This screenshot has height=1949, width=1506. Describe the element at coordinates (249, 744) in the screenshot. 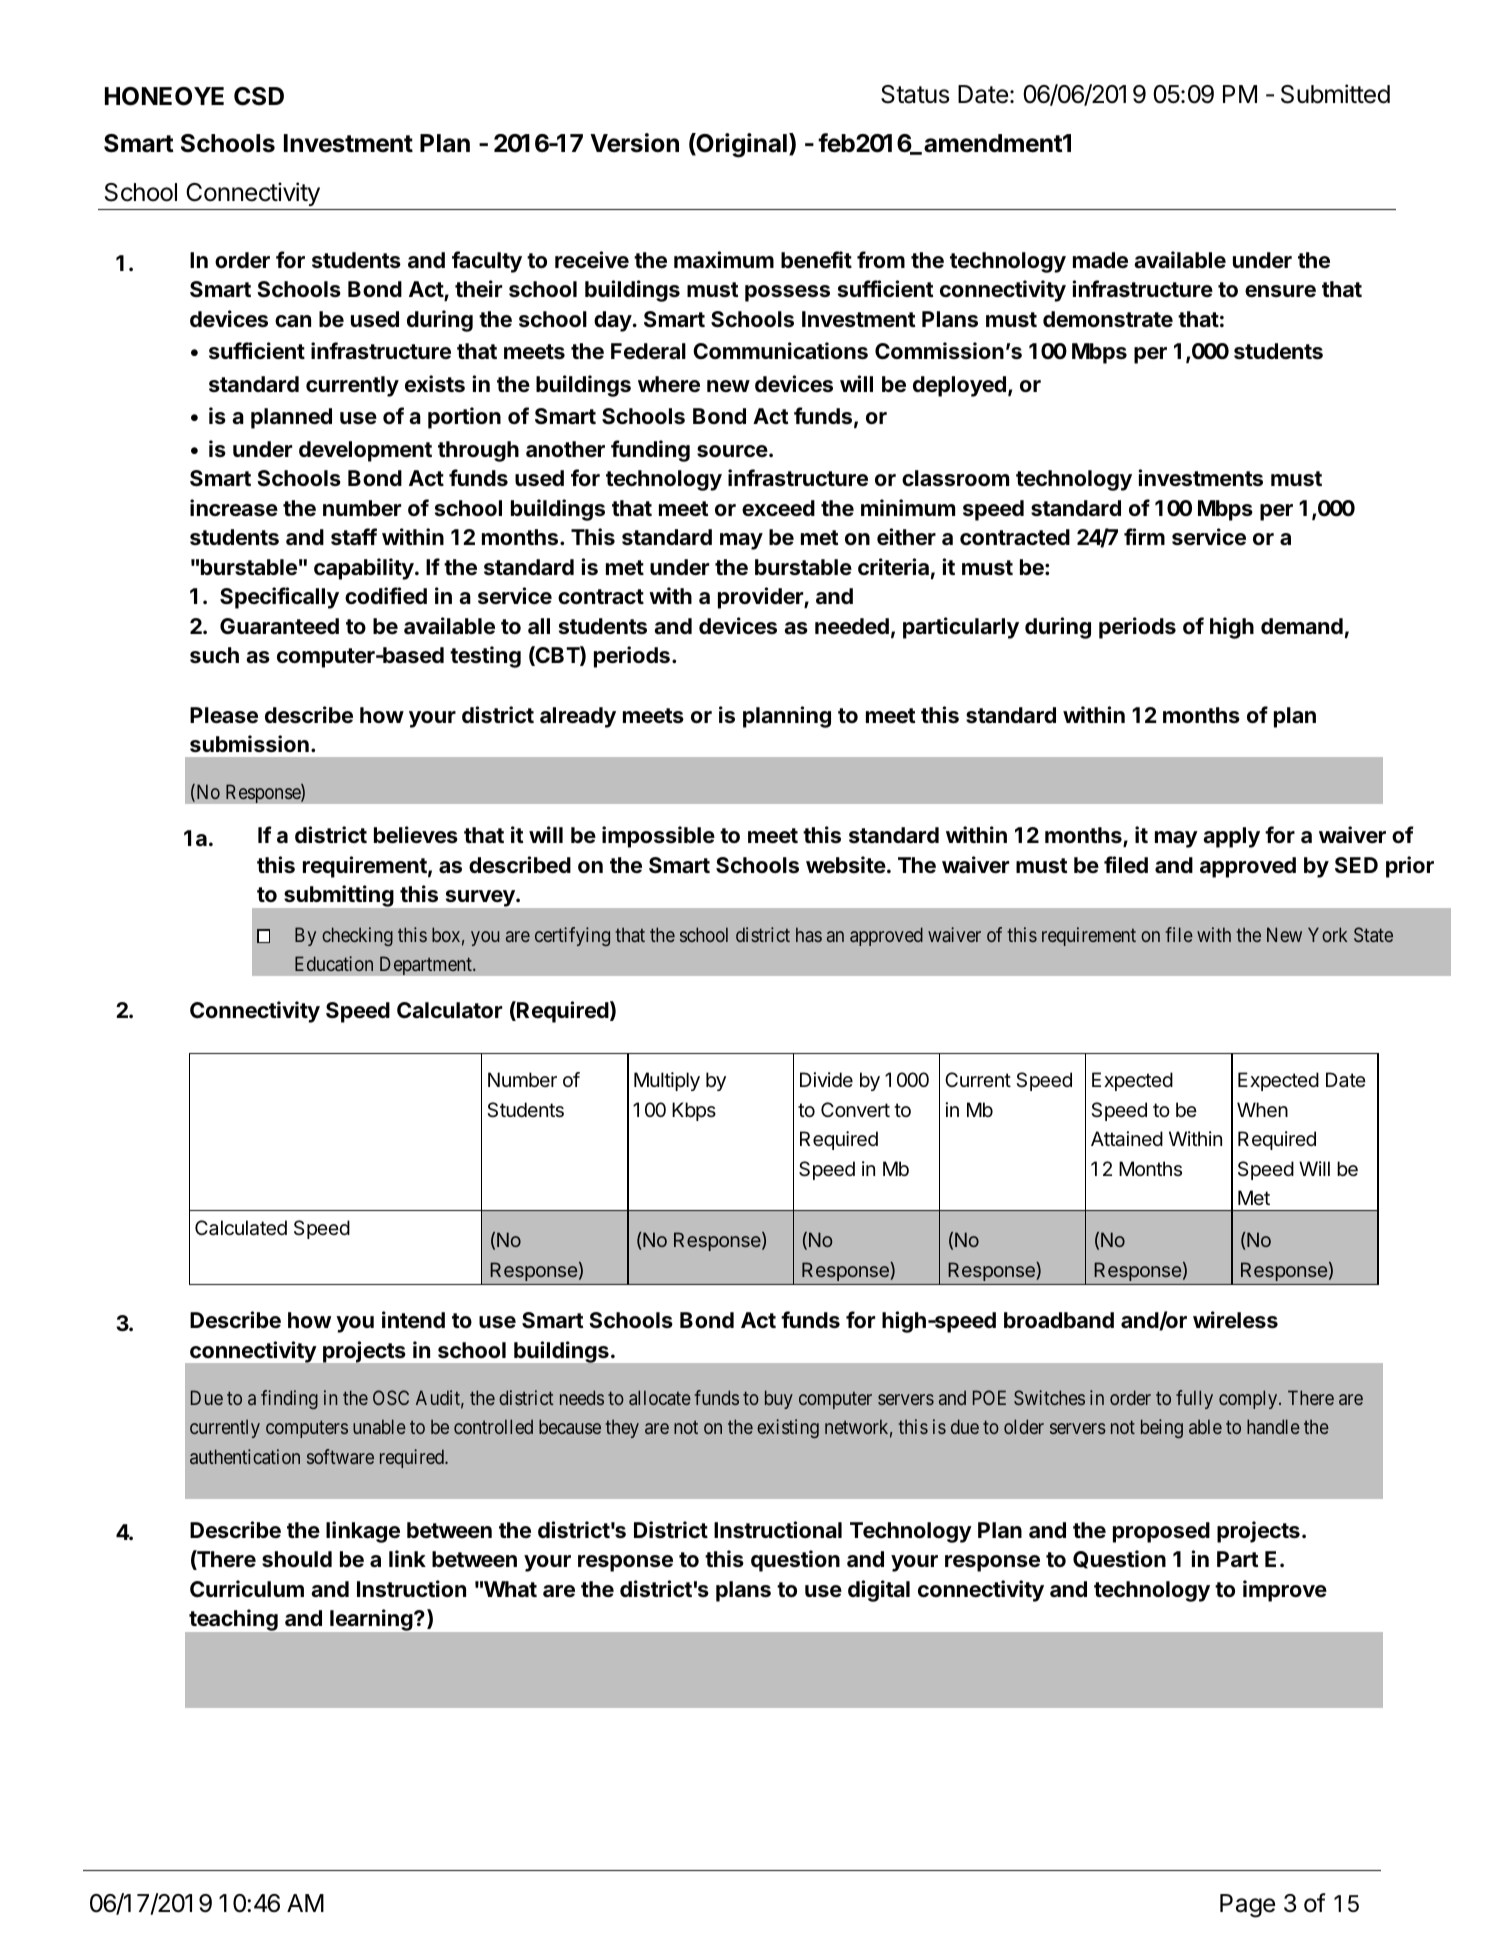

I see `submission` at that location.
